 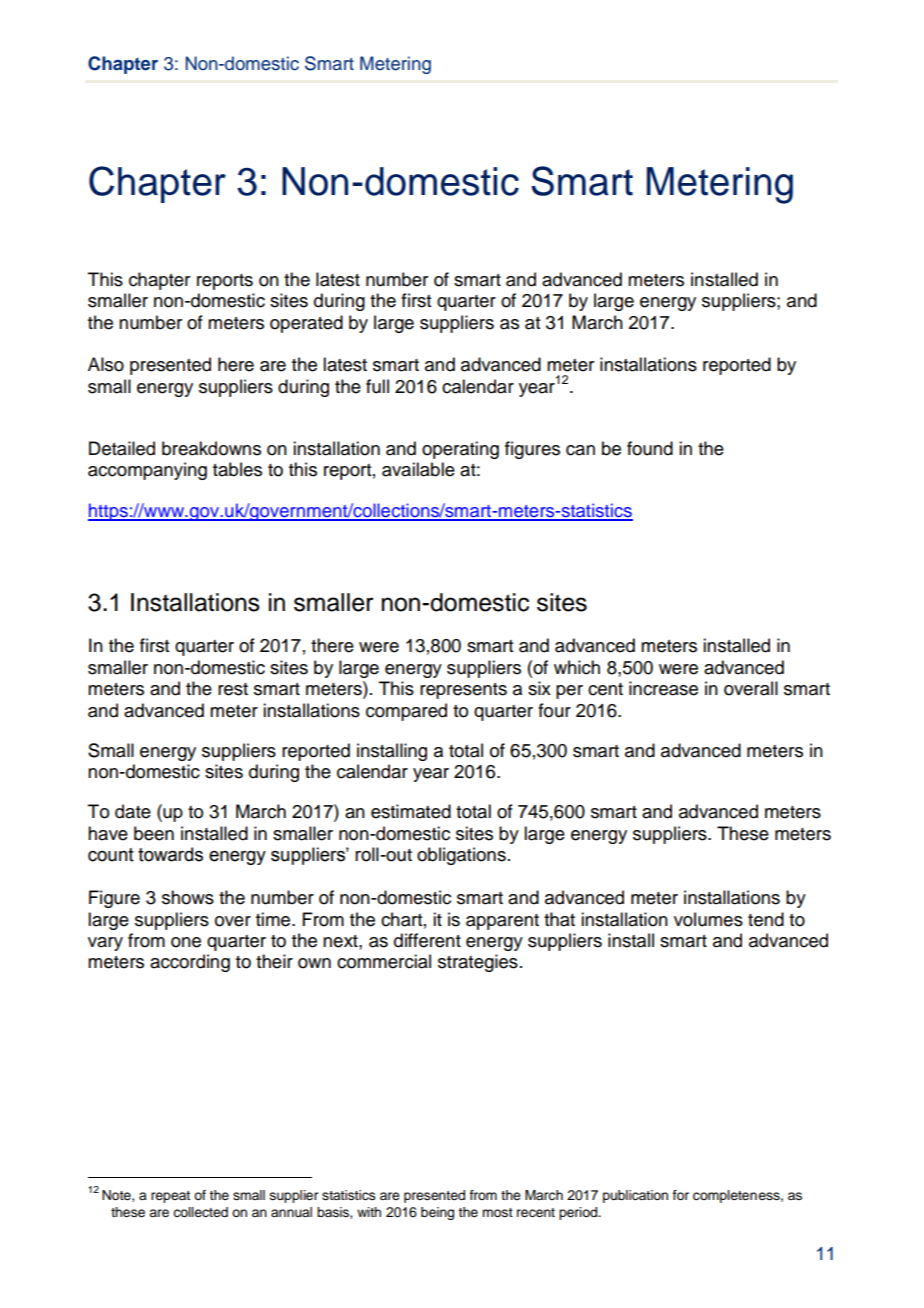 What do you see at coordinates (650, 448) in the page?
I see `found` at bounding box center [650, 448].
